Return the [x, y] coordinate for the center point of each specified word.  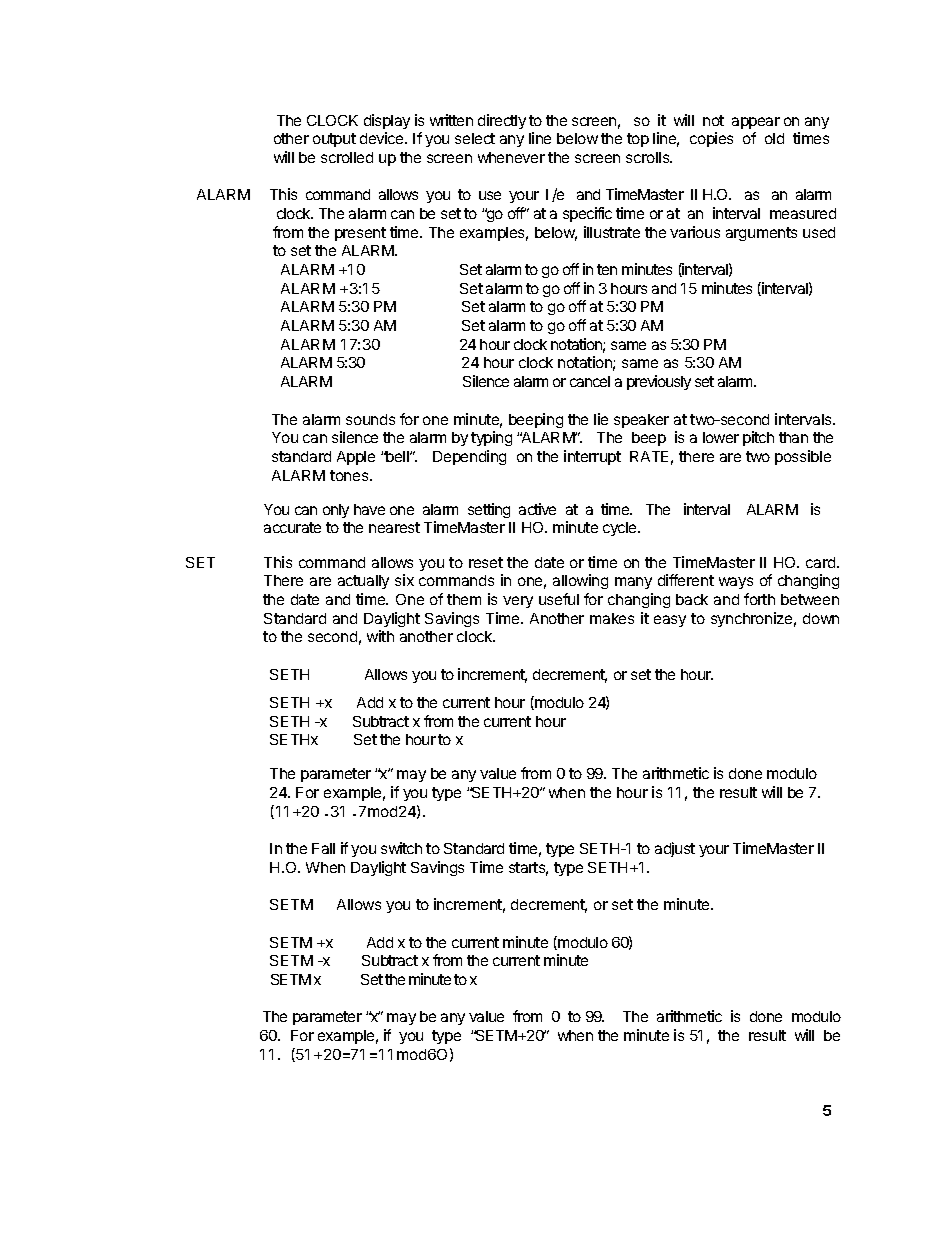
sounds [370, 419]
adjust [675, 849]
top [638, 140]
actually [363, 582]
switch [401, 848]
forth [759, 599]
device [383, 138]
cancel [590, 381]
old [774, 138]
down [821, 618]
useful [559, 599]
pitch [758, 438]
